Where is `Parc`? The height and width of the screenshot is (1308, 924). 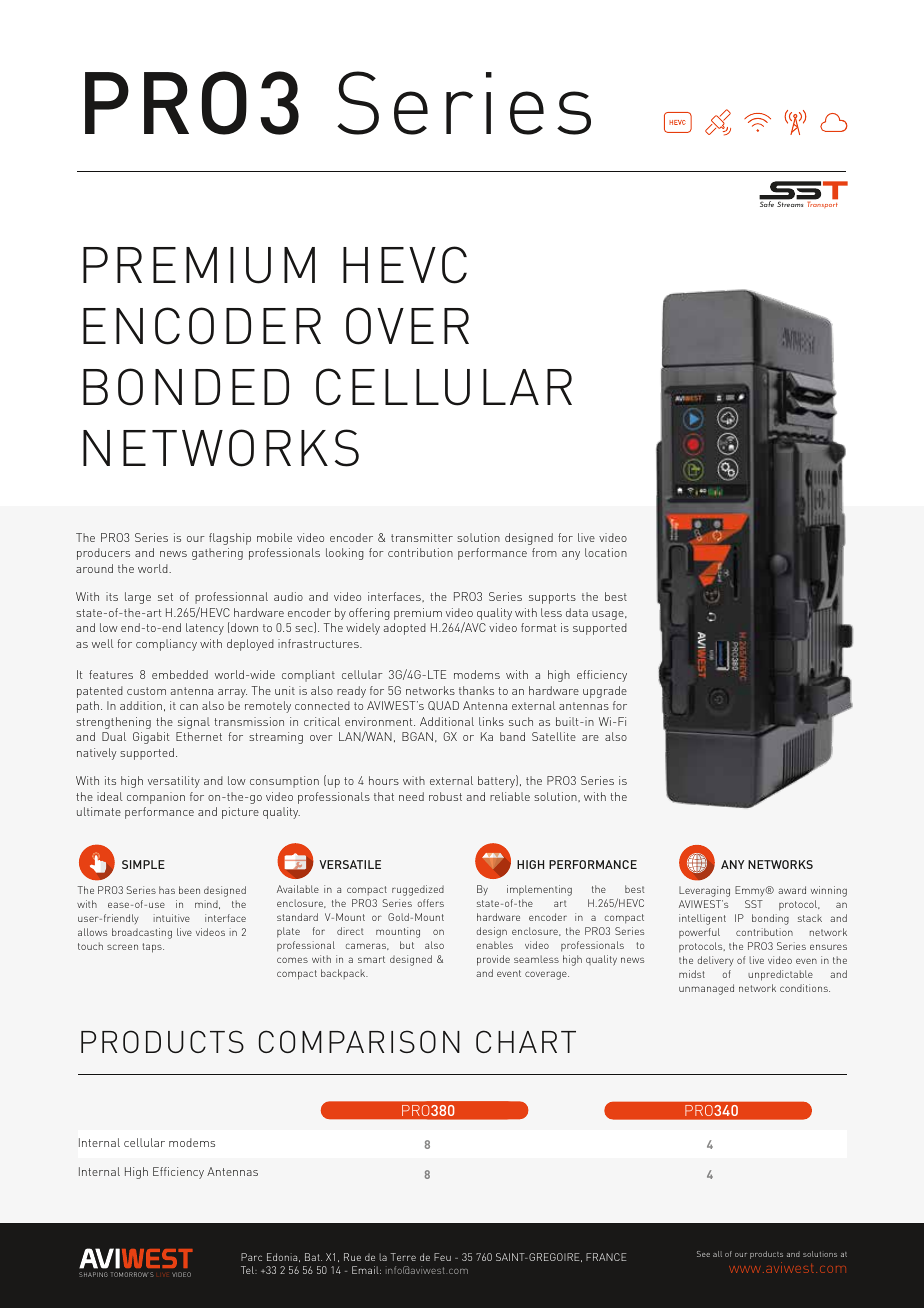
Parc is located at coordinates (251, 1257).
